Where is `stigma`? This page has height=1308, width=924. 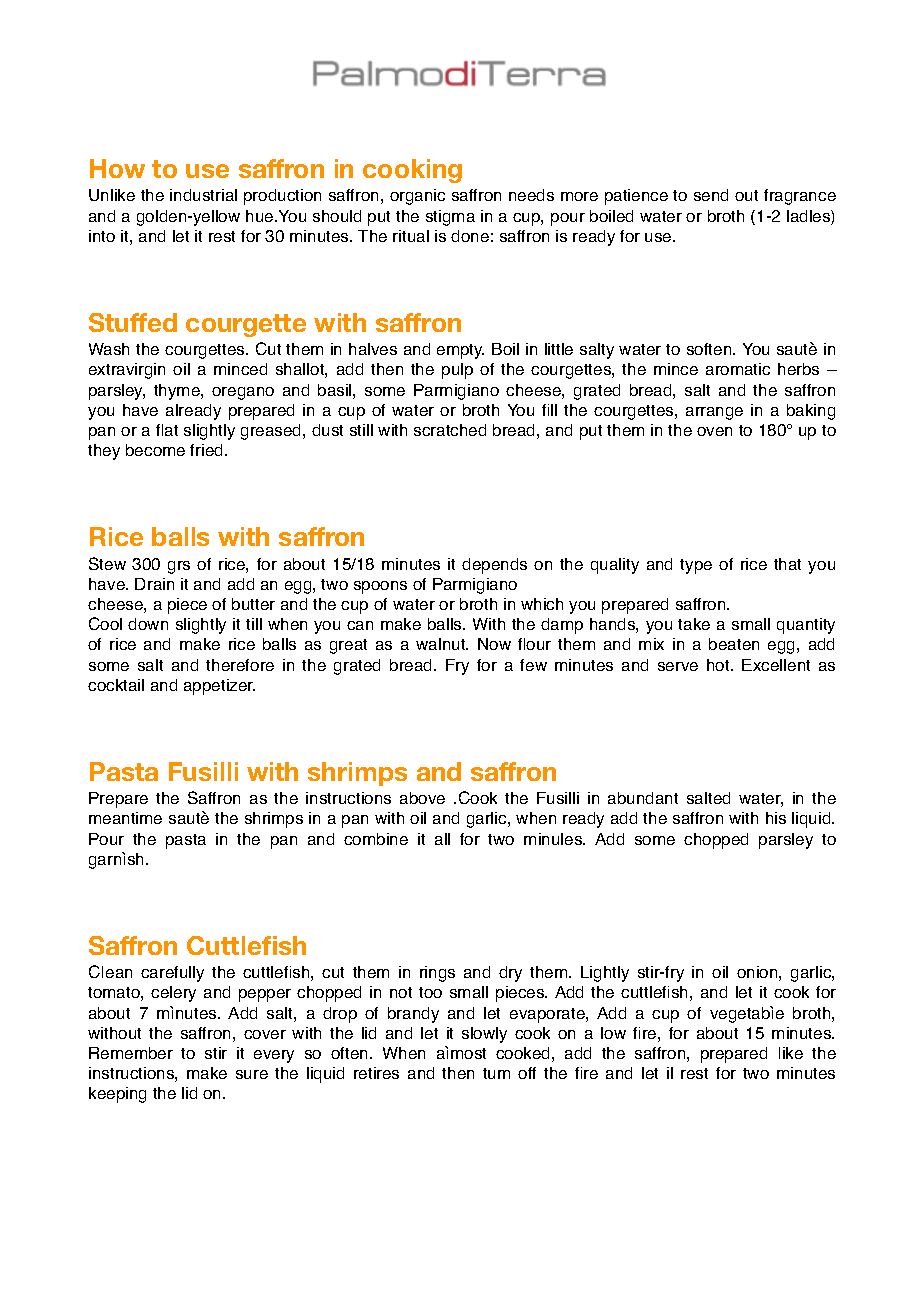 stigma is located at coordinates (450, 218).
